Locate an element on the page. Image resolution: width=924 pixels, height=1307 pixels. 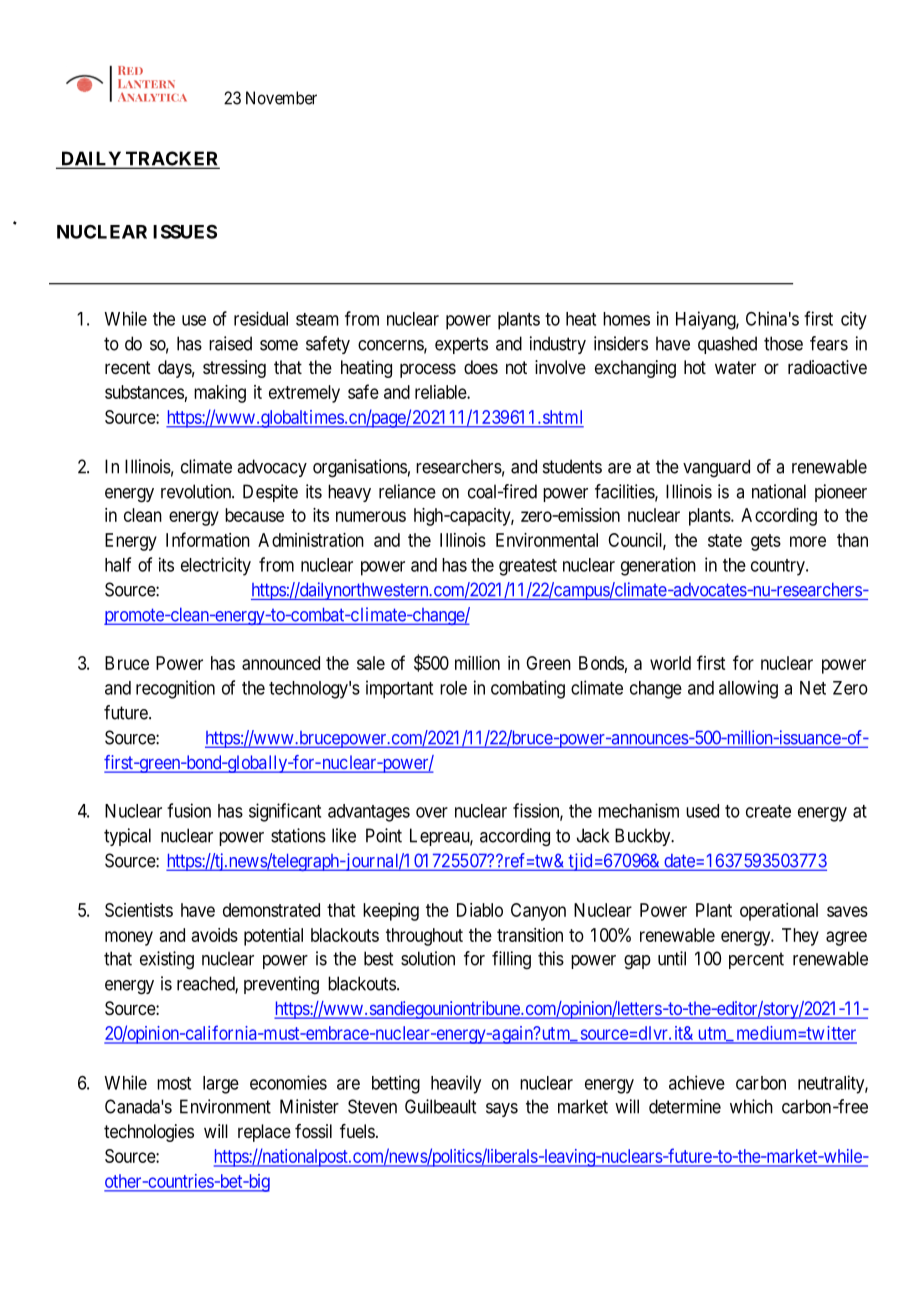
greatest is located at coordinates (528, 567).
